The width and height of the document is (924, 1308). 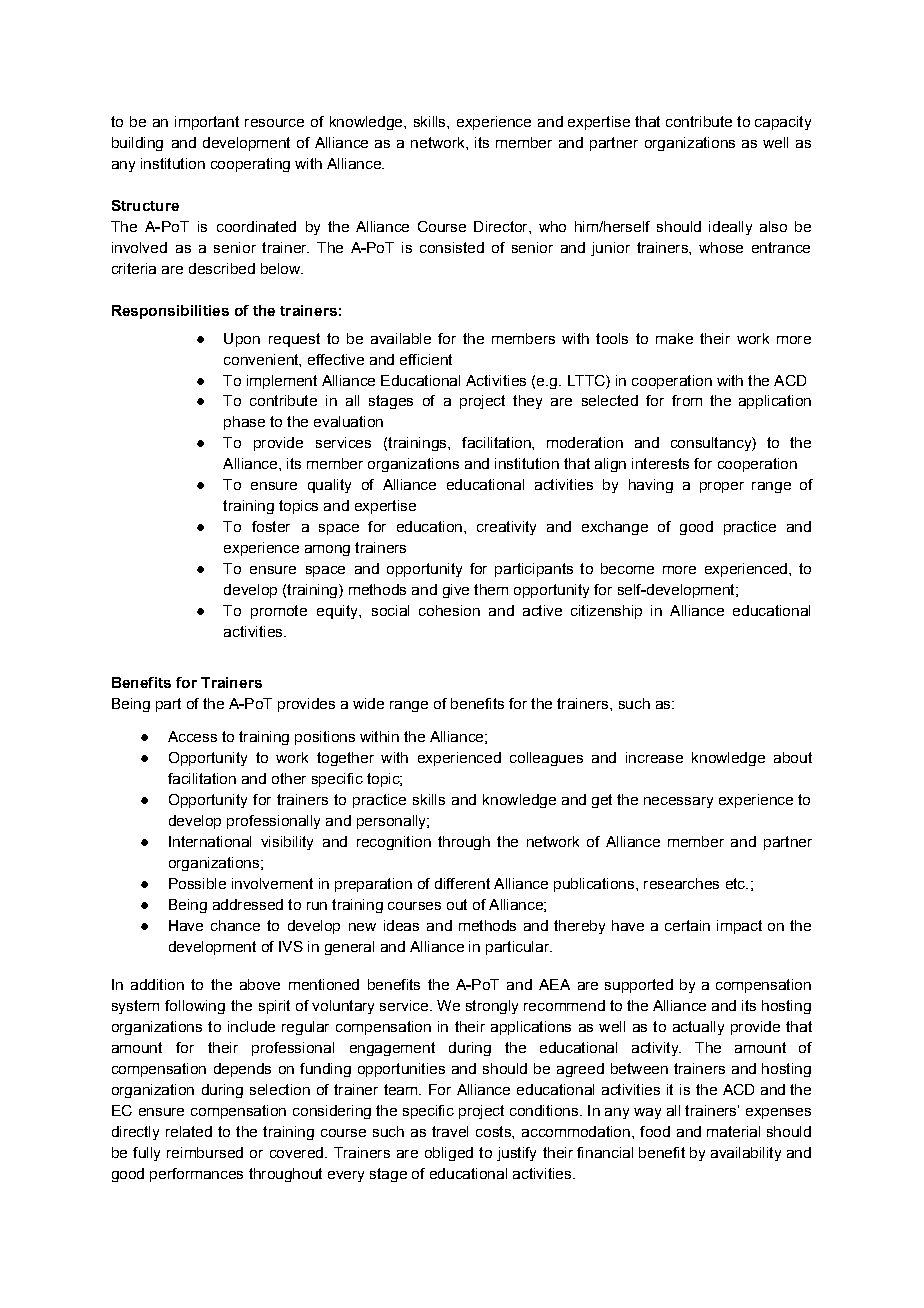 What do you see at coordinates (271, 526) in the document?
I see `foster` at bounding box center [271, 526].
